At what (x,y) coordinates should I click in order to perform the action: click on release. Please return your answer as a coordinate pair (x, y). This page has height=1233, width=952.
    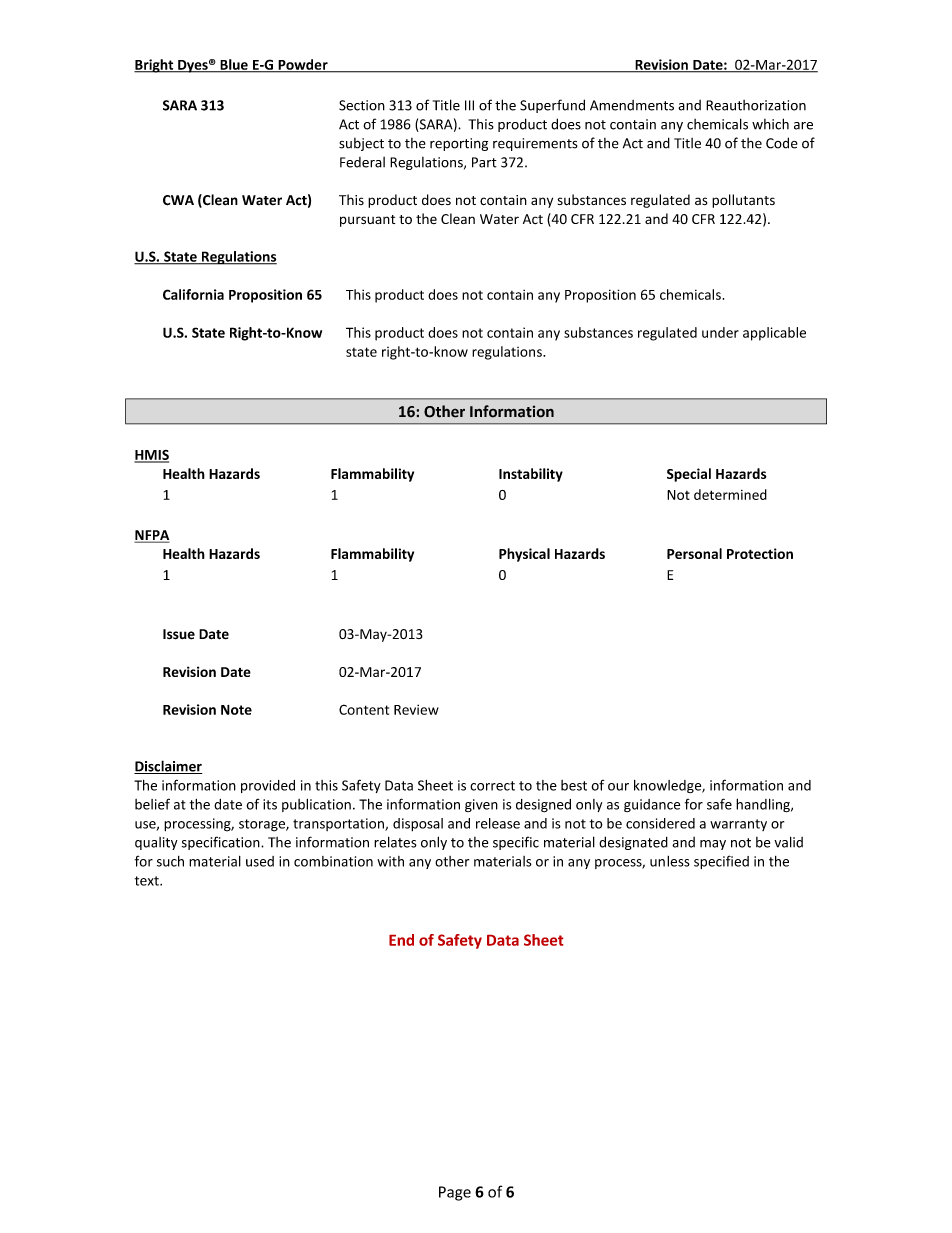
    Looking at the image, I should click on (498, 823).
